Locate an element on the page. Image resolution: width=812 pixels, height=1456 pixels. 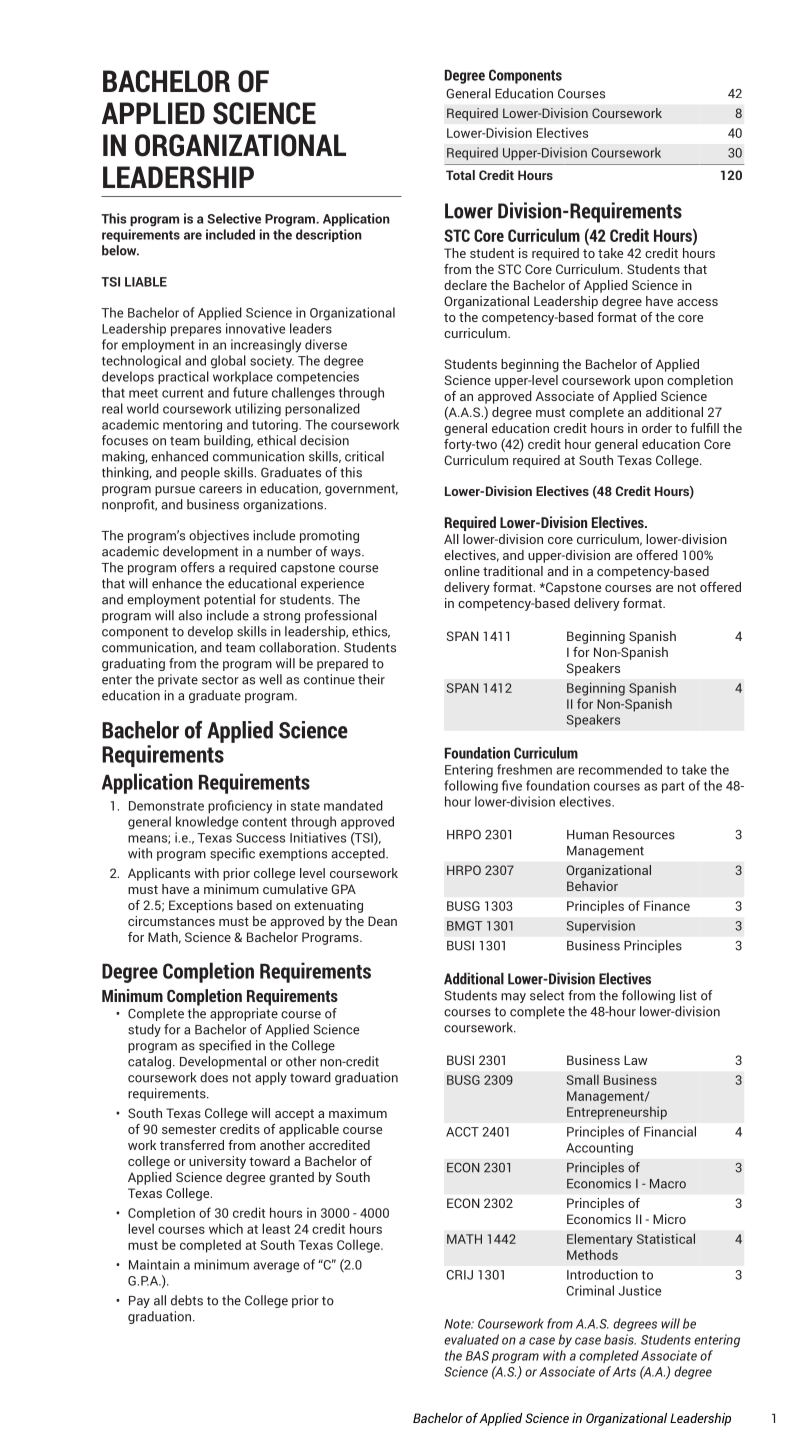
Total is located at coordinates (460, 175).
